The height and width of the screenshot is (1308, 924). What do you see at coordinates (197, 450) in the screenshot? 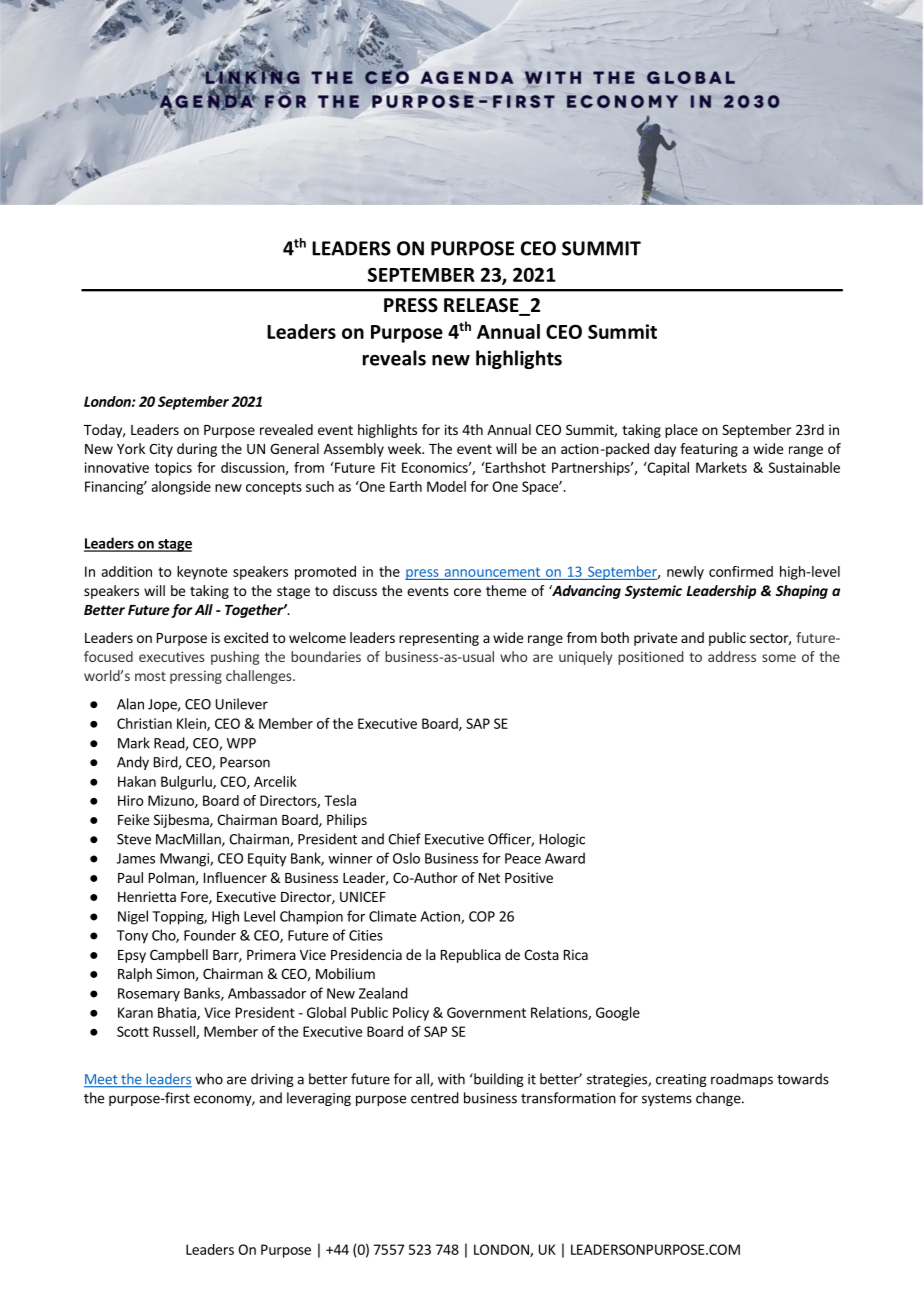
I see `during` at bounding box center [197, 450].
